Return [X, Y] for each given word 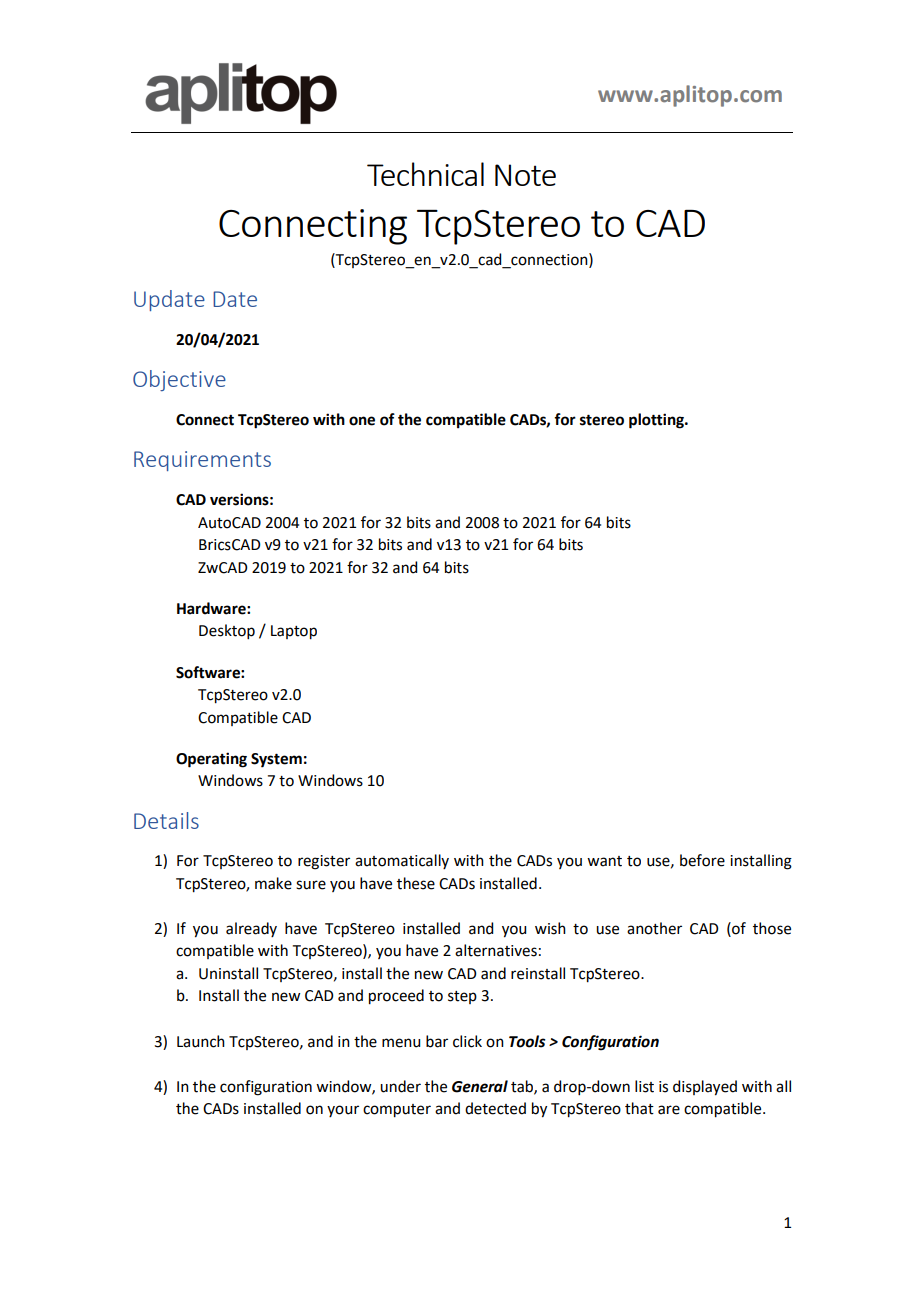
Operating [211, 760]
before [702, 860]
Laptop [294, 632]
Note [525, 175]
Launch [201, 1041]
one [362, 421]
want [604, 861]
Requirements [202, 461]
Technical [425, 174]
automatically [402, 861]
